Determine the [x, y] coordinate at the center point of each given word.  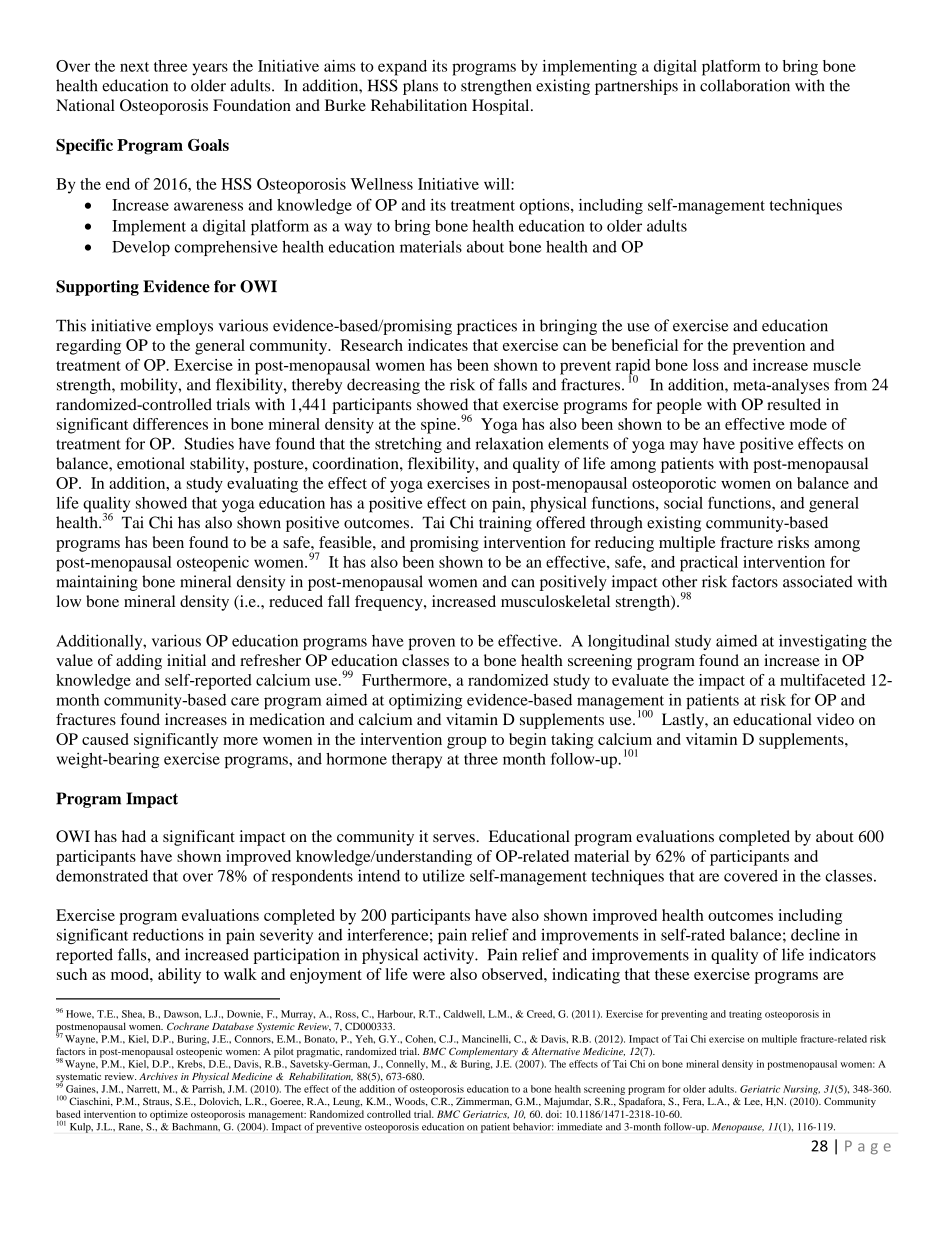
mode [808, 424]
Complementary [483, 1052]
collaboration [745, 85]
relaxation [509, 443]
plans [420, 87]
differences [170, 424]
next [134, 67]
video [835, 719]
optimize [169, 1115]
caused [105, 739]
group [467, 743]
